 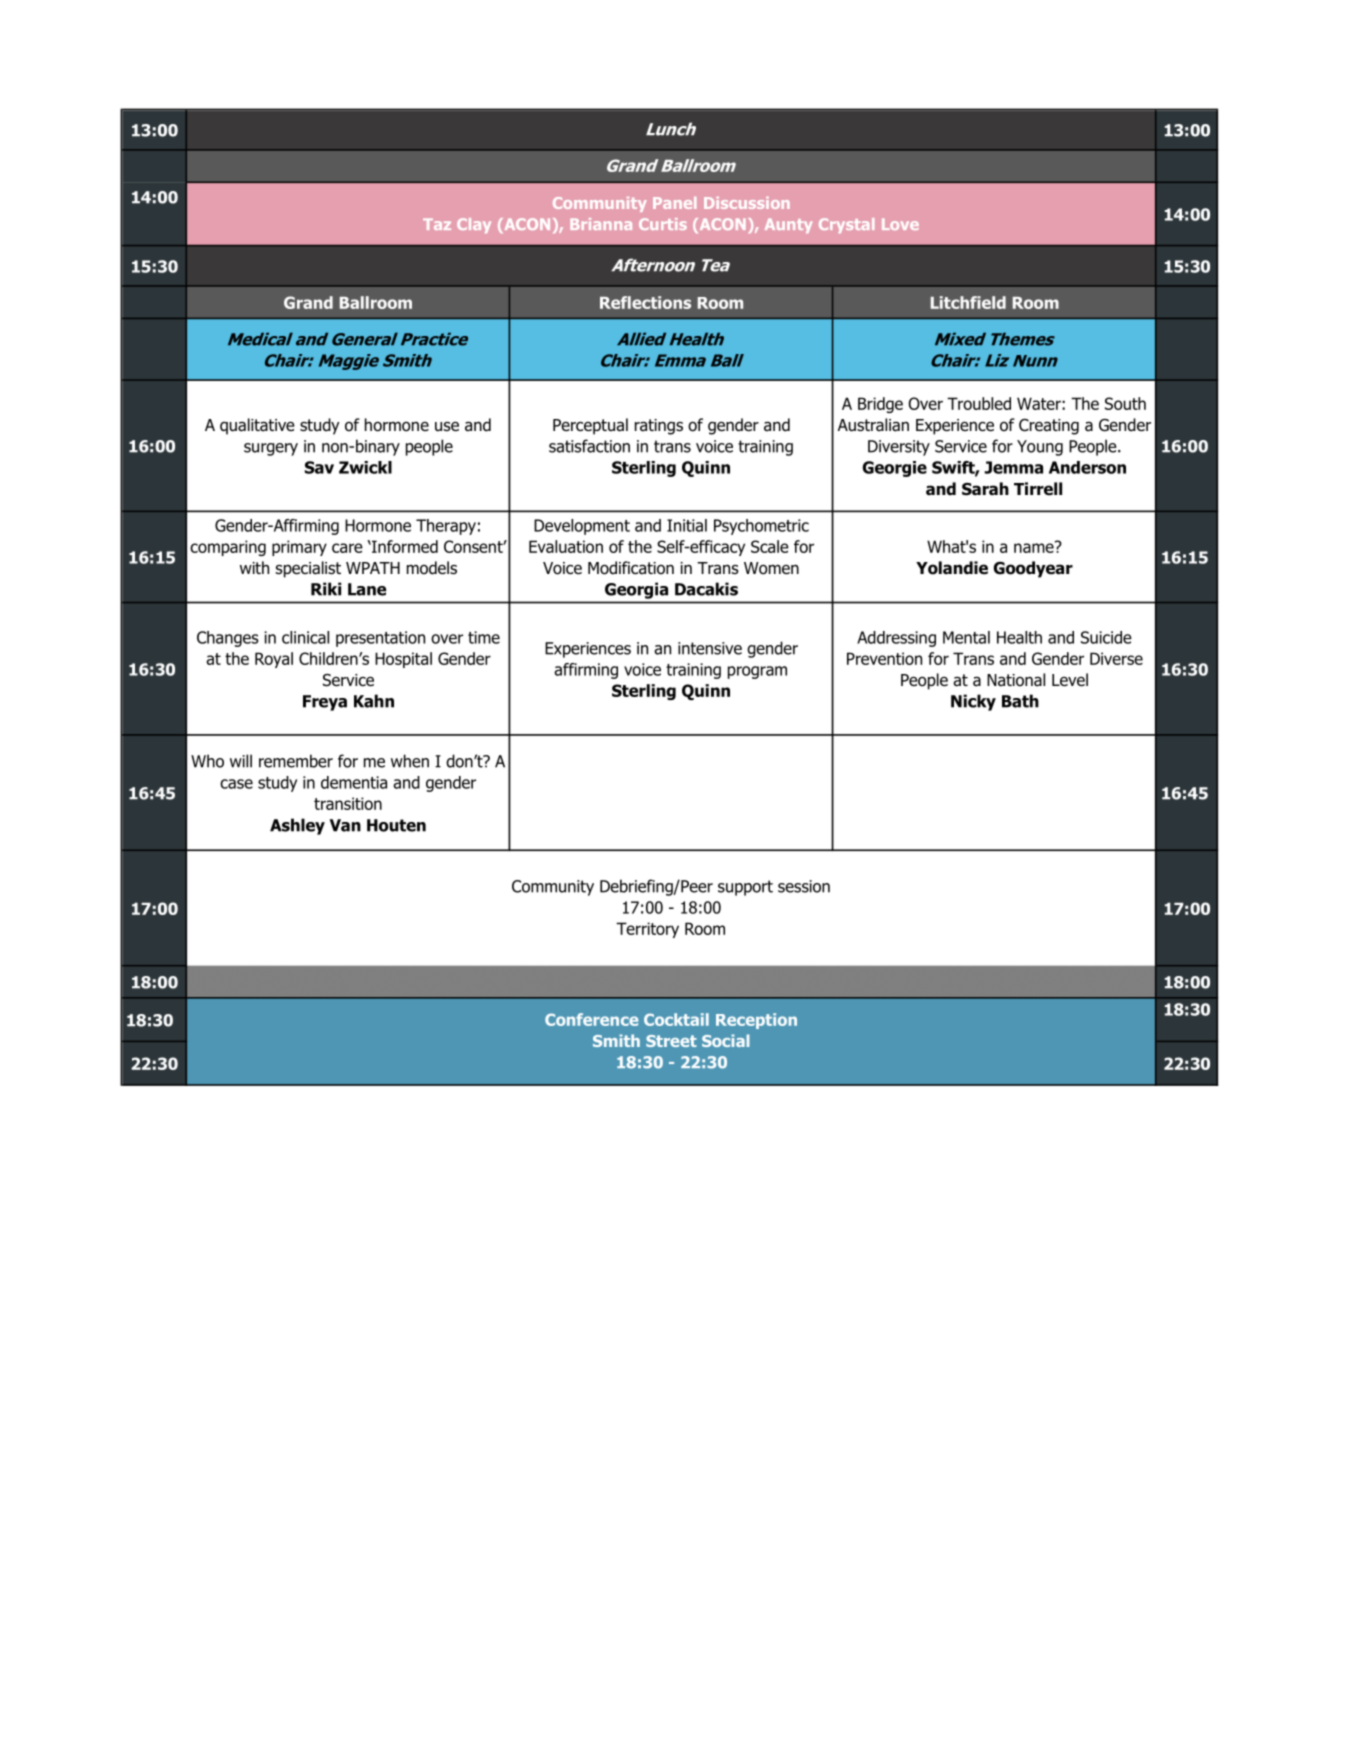 What do you see at coordinates (1049, 427) in the screenshot?
I see `Creating` at bounding box center [1049, 427].
